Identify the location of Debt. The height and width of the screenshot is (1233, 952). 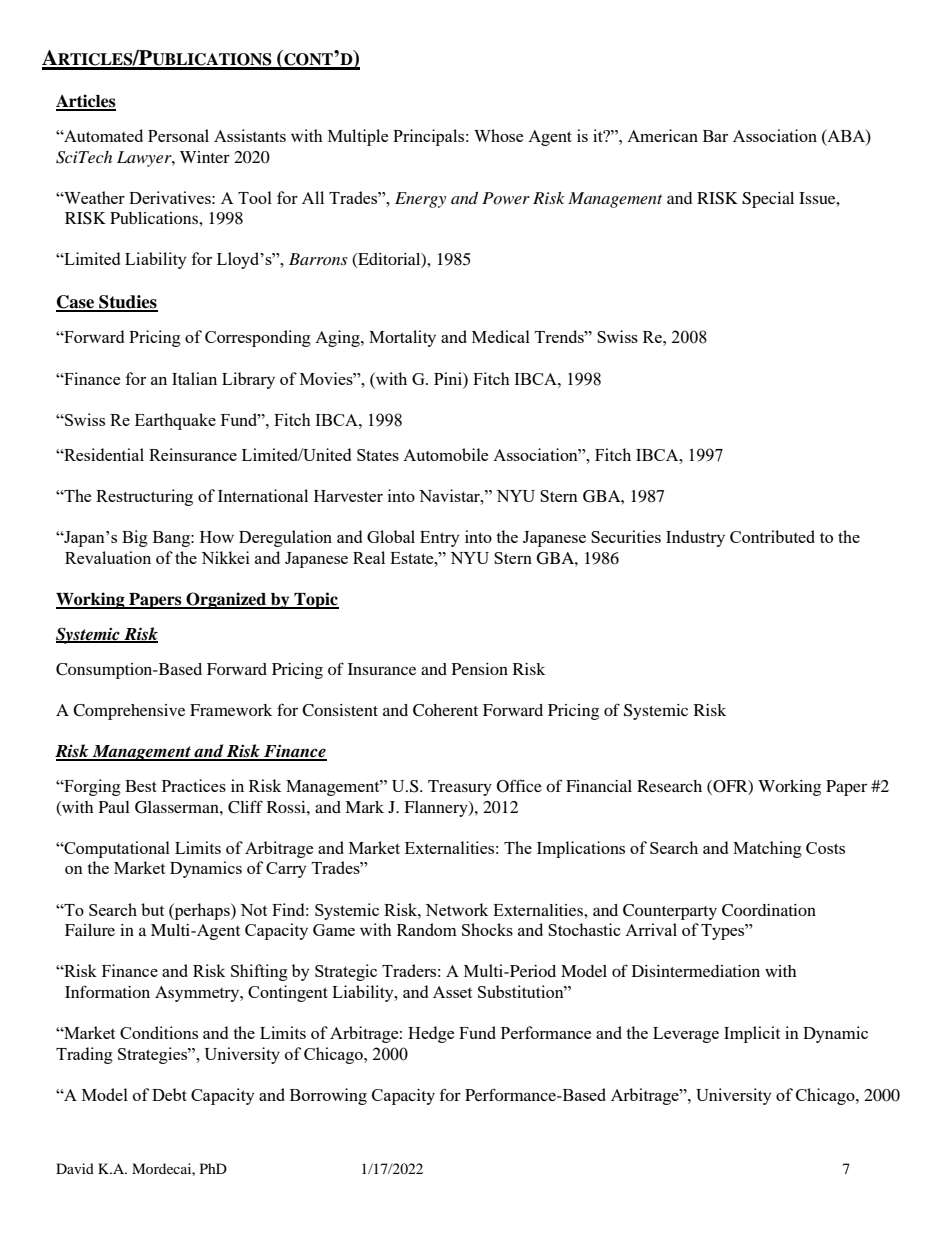
(169, 1094).
